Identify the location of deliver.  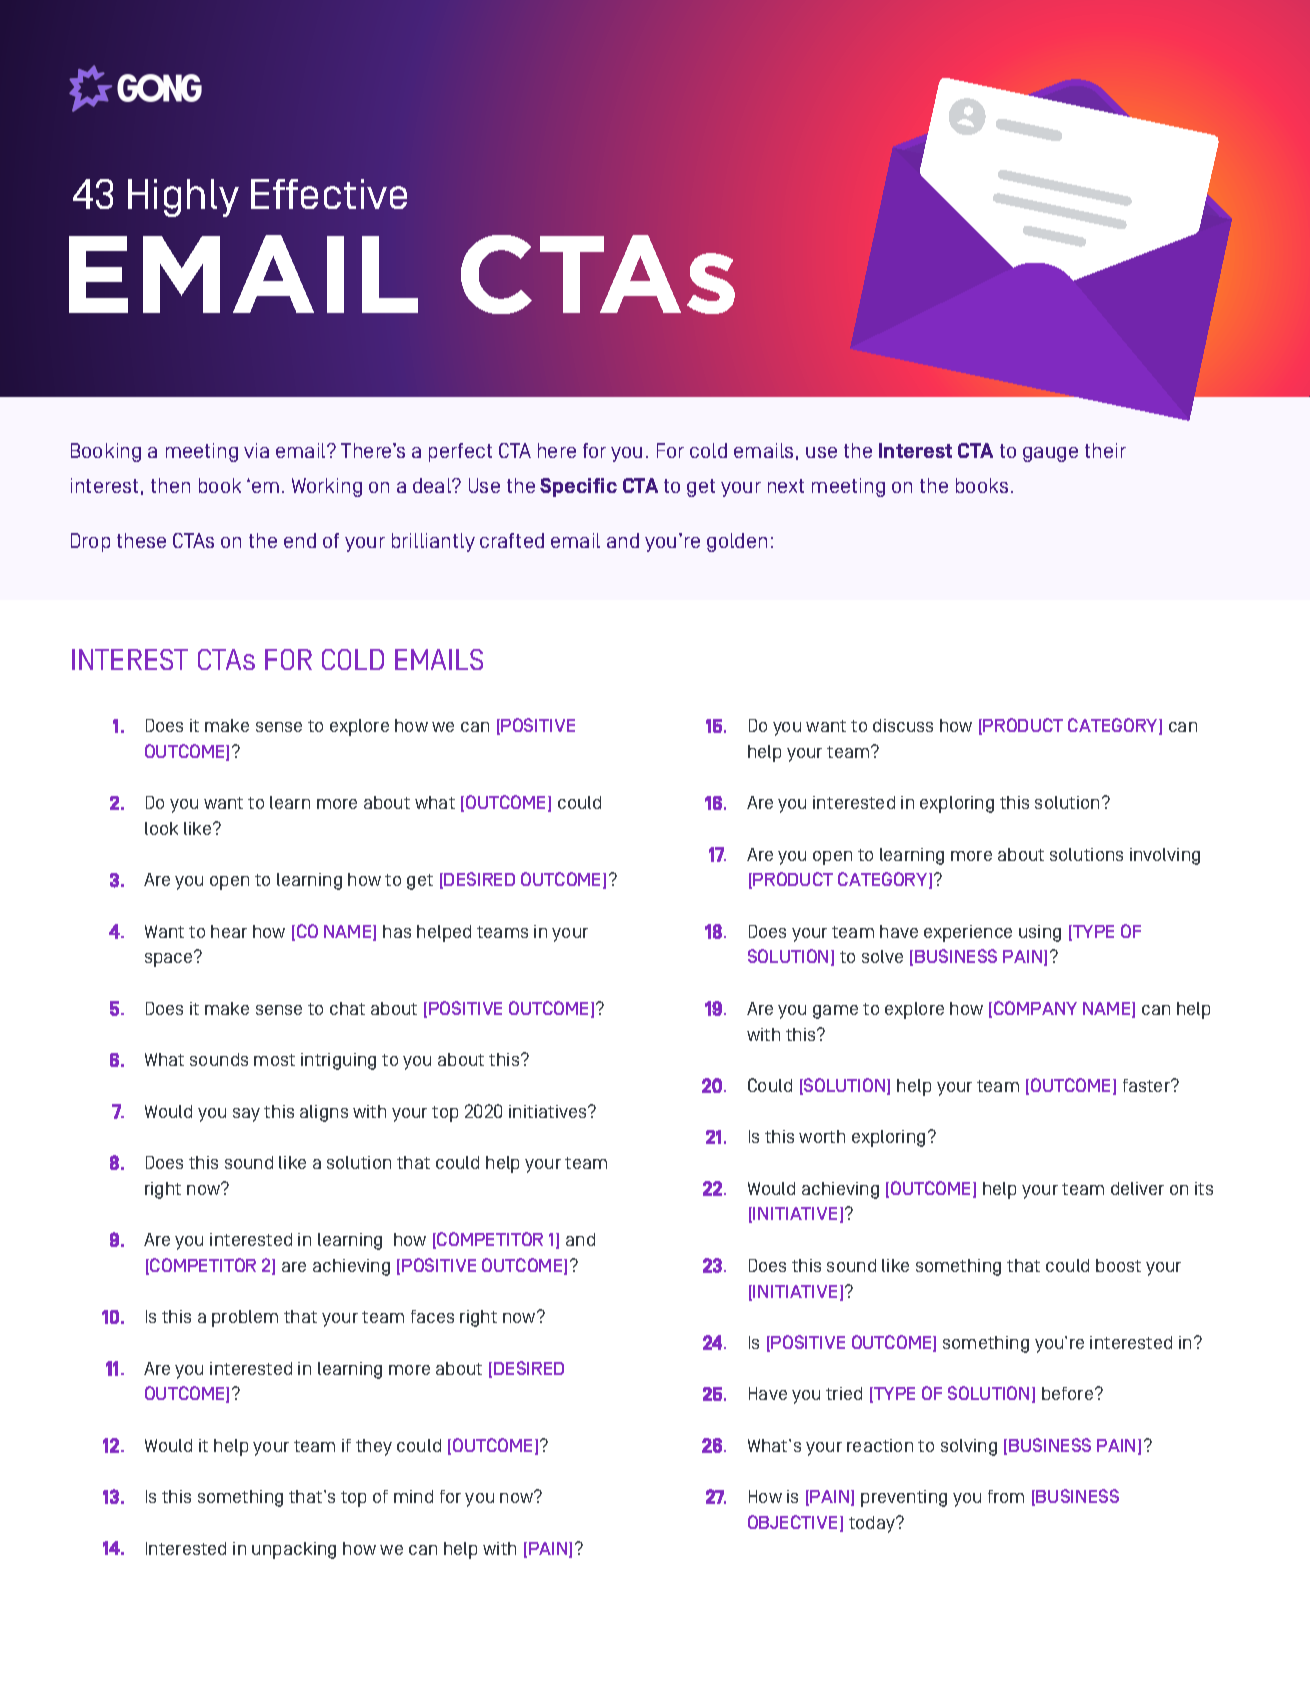
(1137, 1188).
